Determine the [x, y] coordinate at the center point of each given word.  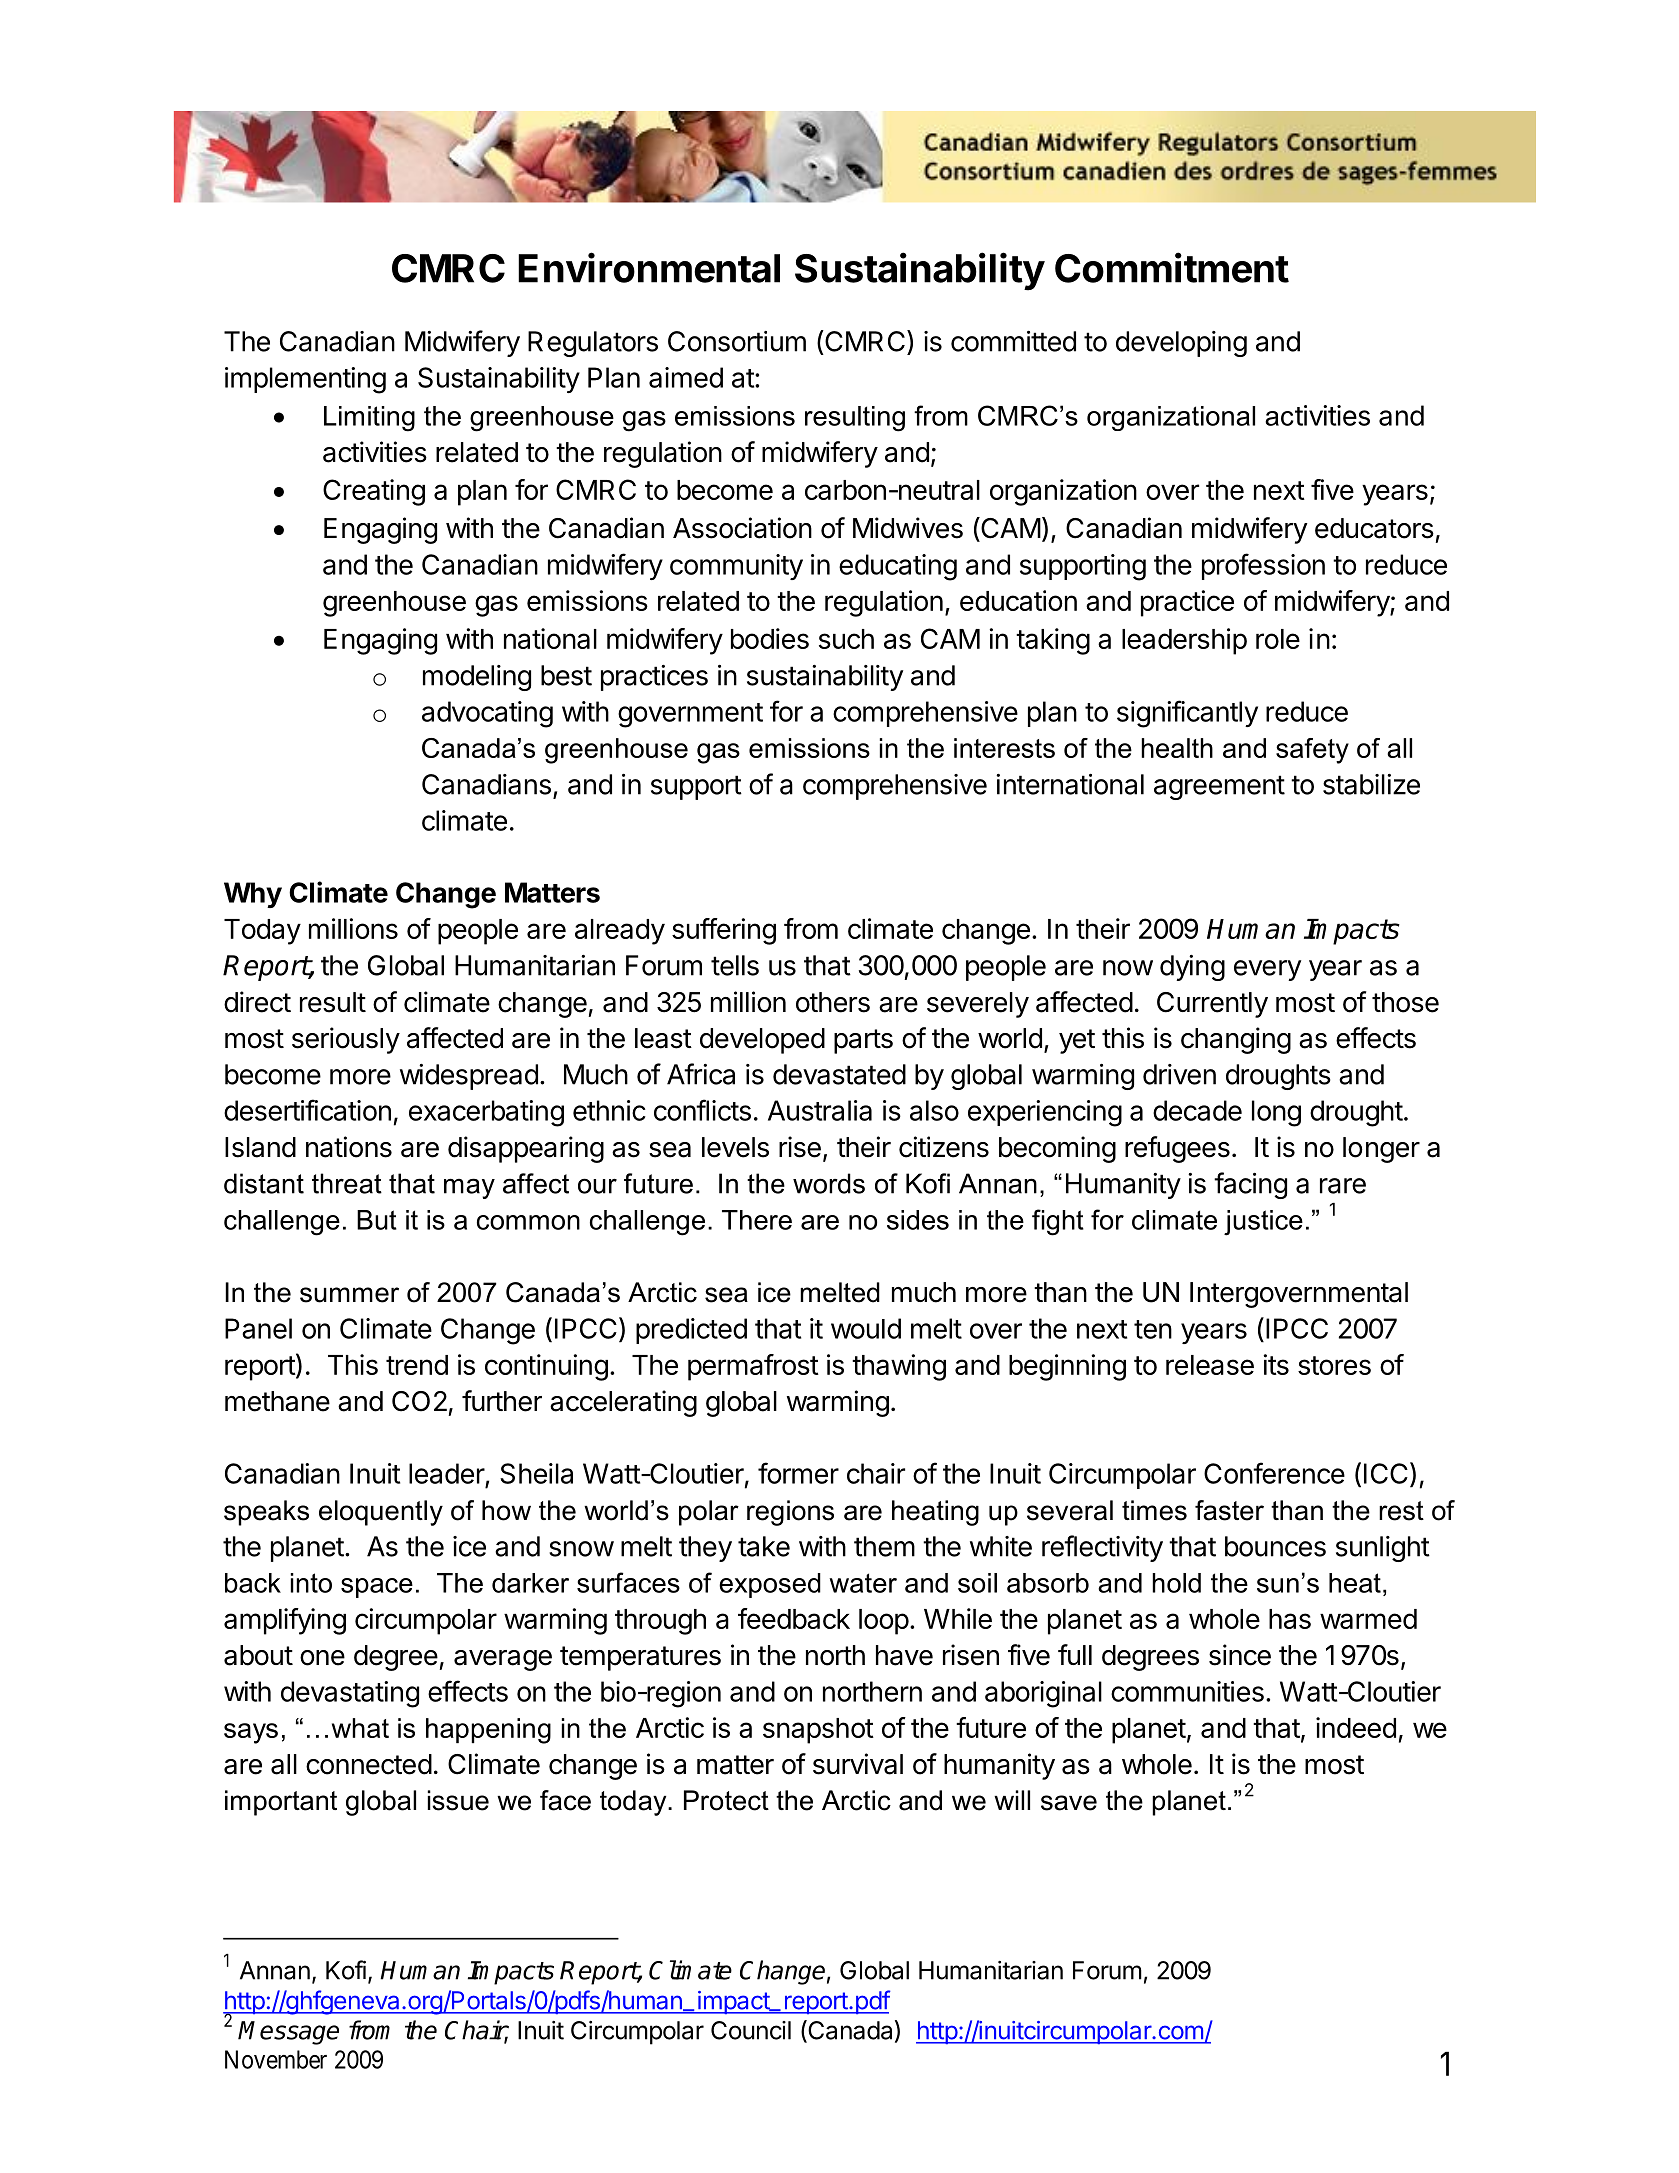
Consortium [737, 341]
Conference [1274, 1473]
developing [1181, 344]
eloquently [381, 1513]
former [798, 1473]
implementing [305, 380]
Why [253, 895]
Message [288, 2033]
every [1267, 970]
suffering [724, 931]
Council [751, 2030]
